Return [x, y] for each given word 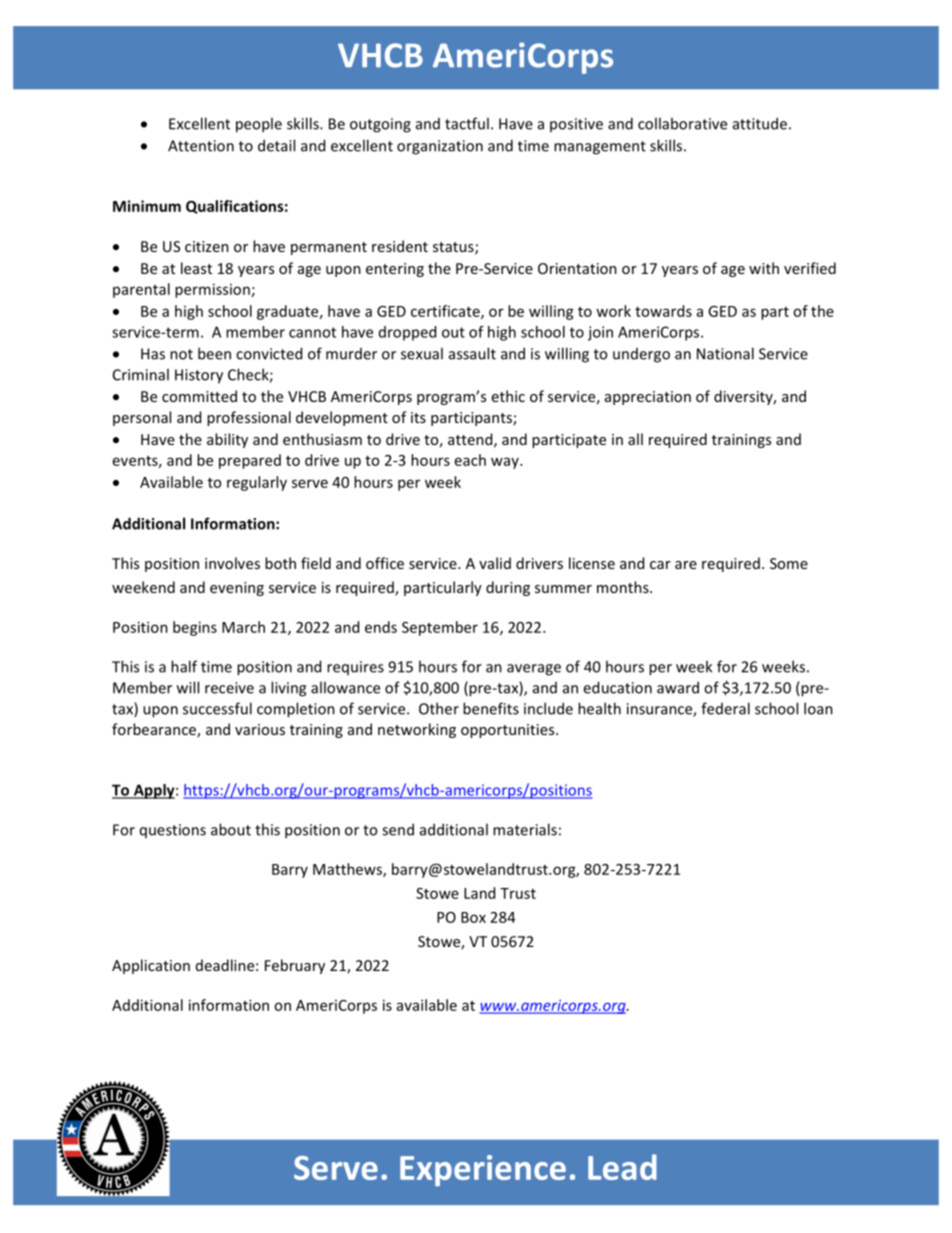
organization [440, 147]
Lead [622, 1167]
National [725, 353]
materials [525, 829]
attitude [760, 123]
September [440, 628]
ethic [508, 396]
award [678, 687]
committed [199, 396]
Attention [201, 146]
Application [151, 966]
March [243, 627]
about [231, 829]
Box [473, 917]
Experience [483, 1170]
